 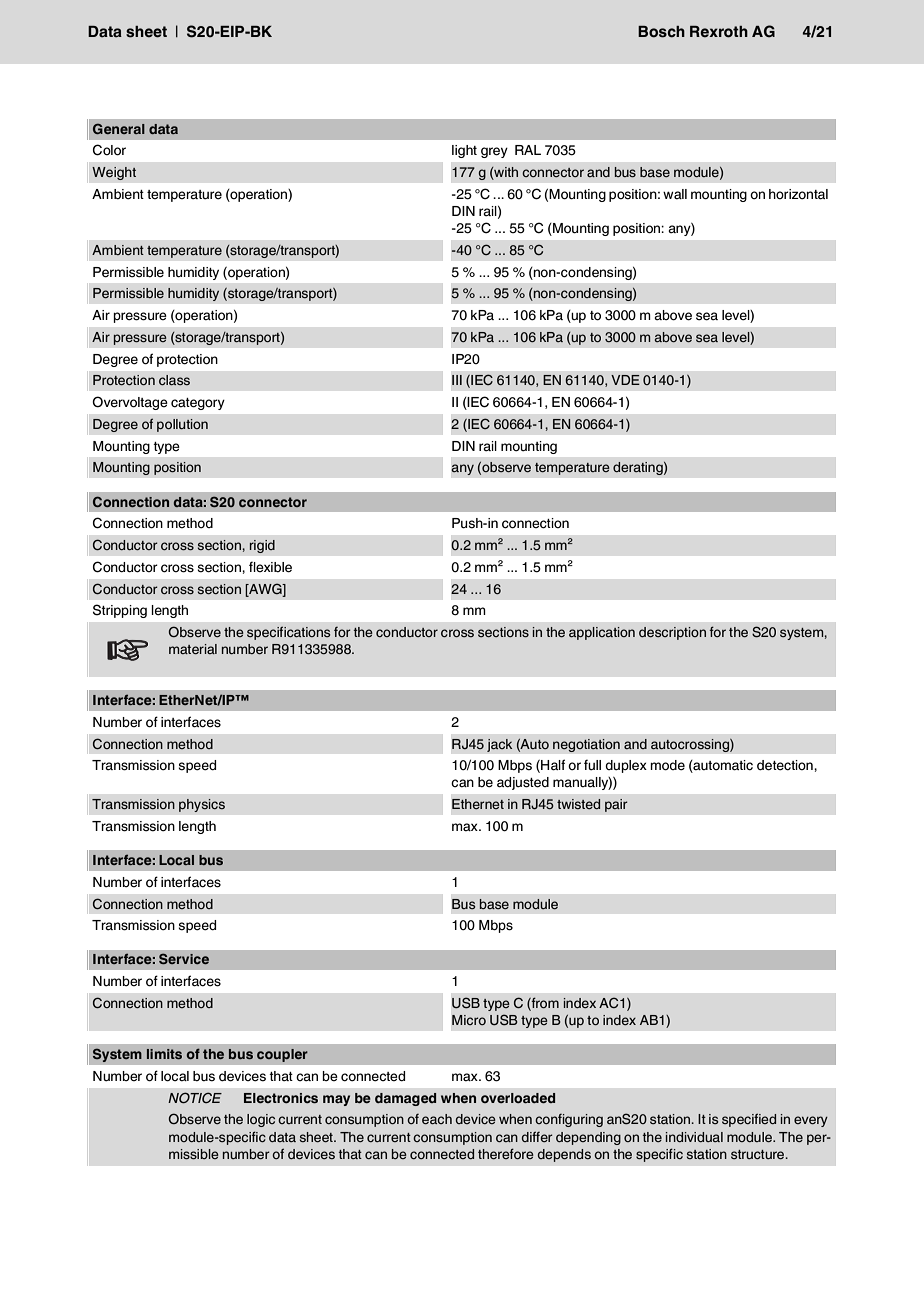 I want to click on description, so click(x=672, y=633).
